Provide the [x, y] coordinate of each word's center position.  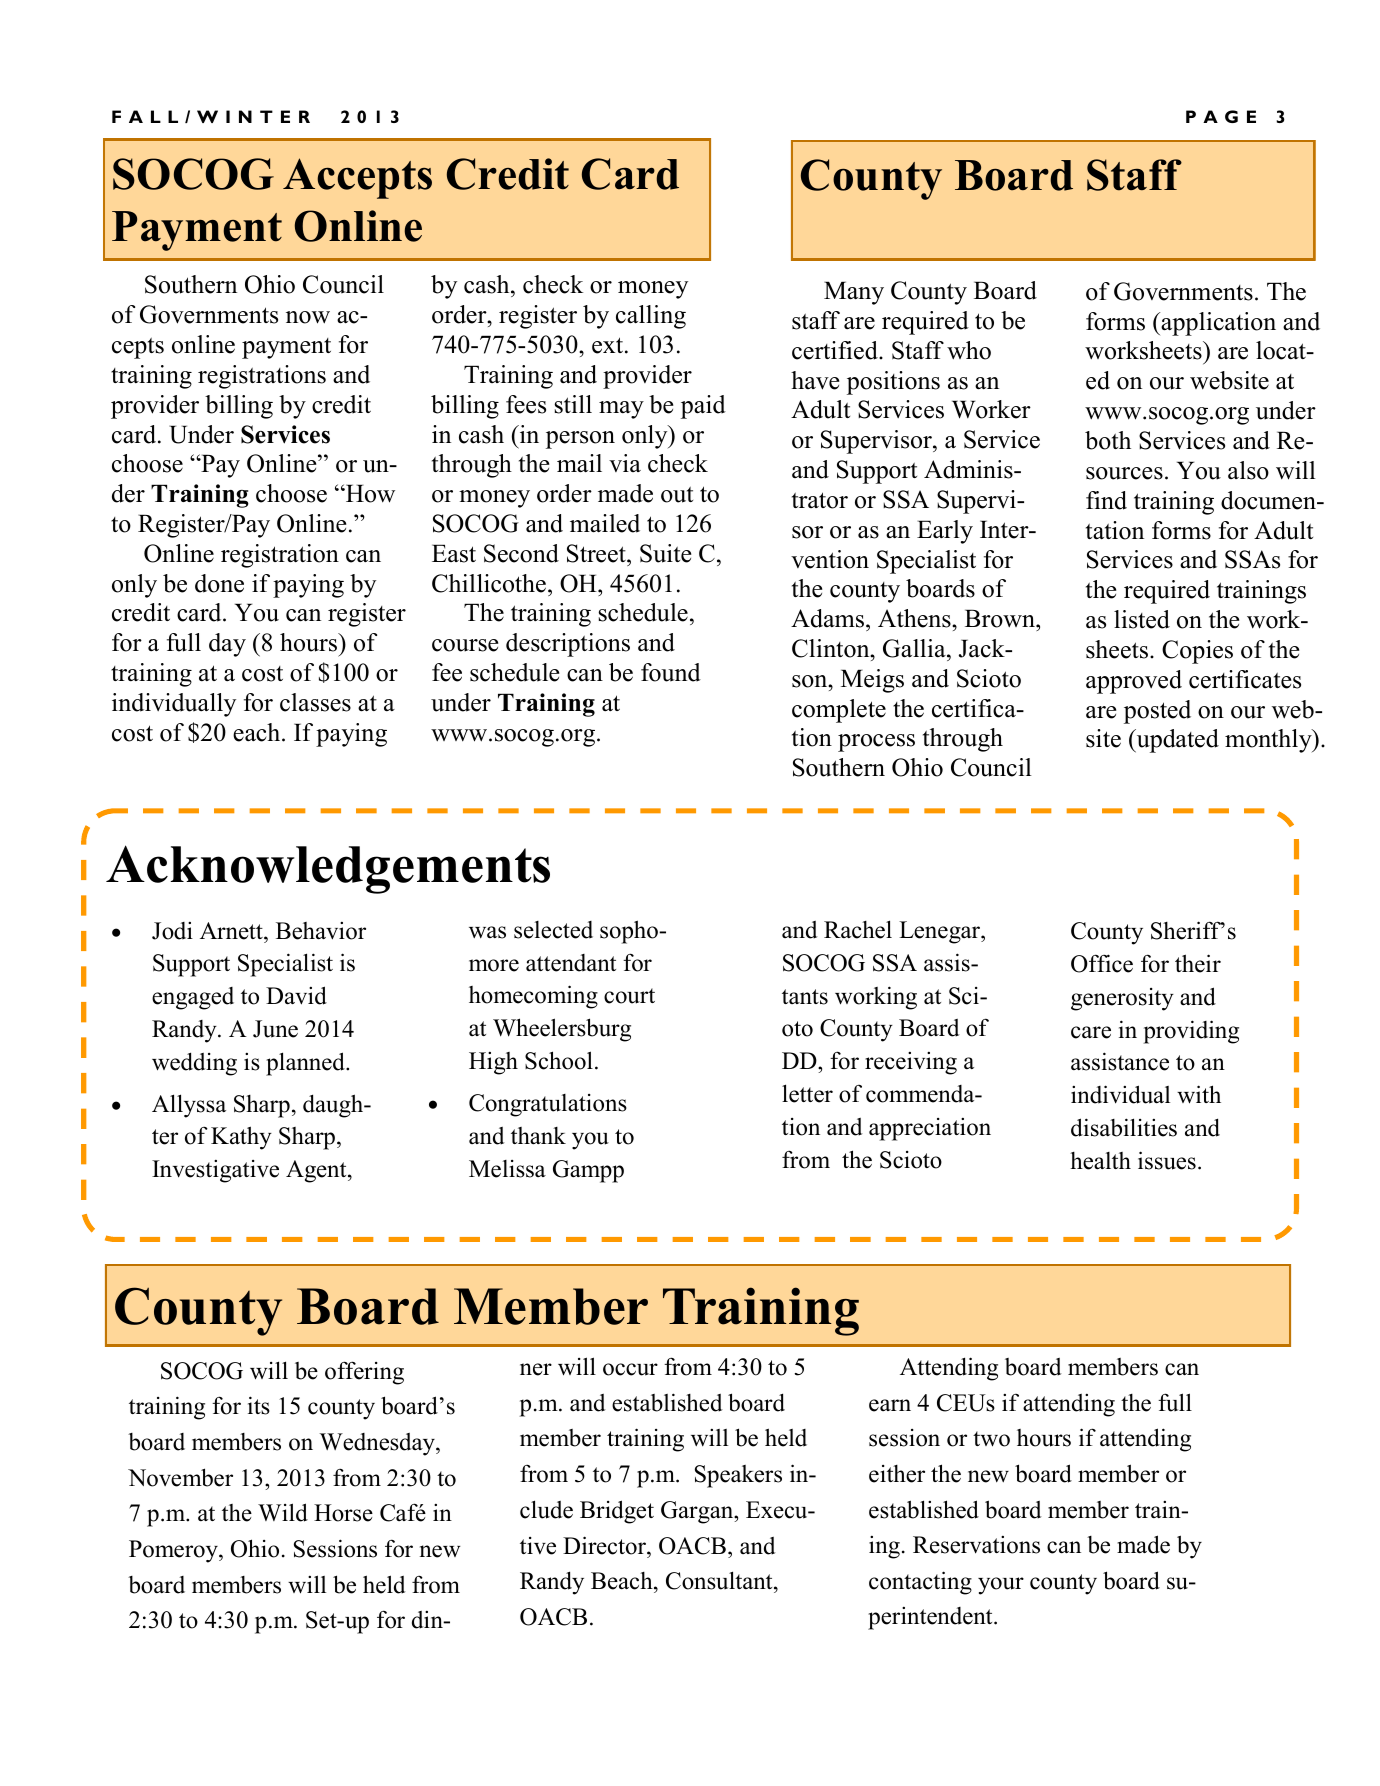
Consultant [720, 1580]
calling [651, 317]
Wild [283, 1512]
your [1001, 1586]
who [969, 350]
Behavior [321, 931]
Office [1102, 963]
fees [526, 404]
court [629, 996]
